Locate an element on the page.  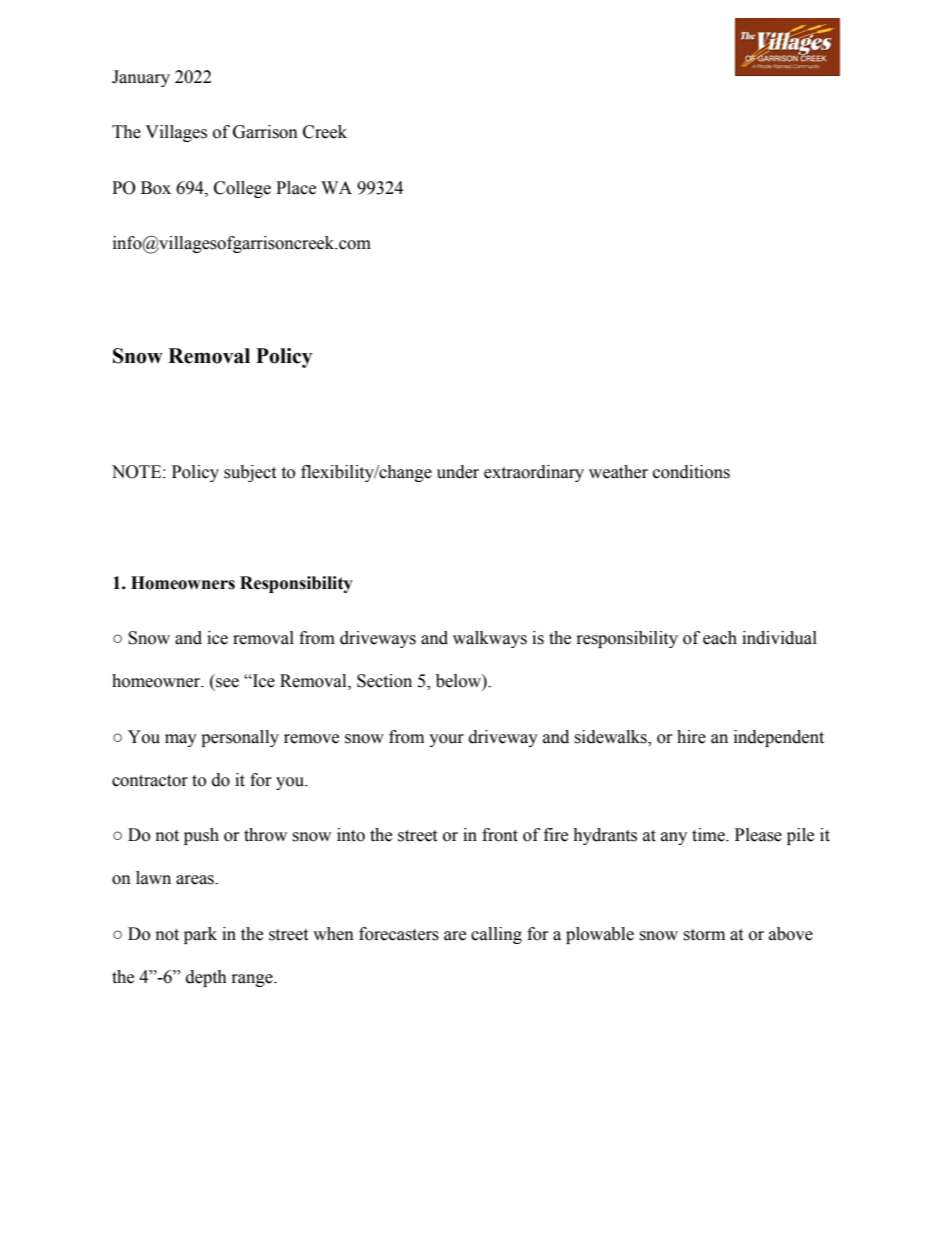
January is located at coordinates (141, 78).
